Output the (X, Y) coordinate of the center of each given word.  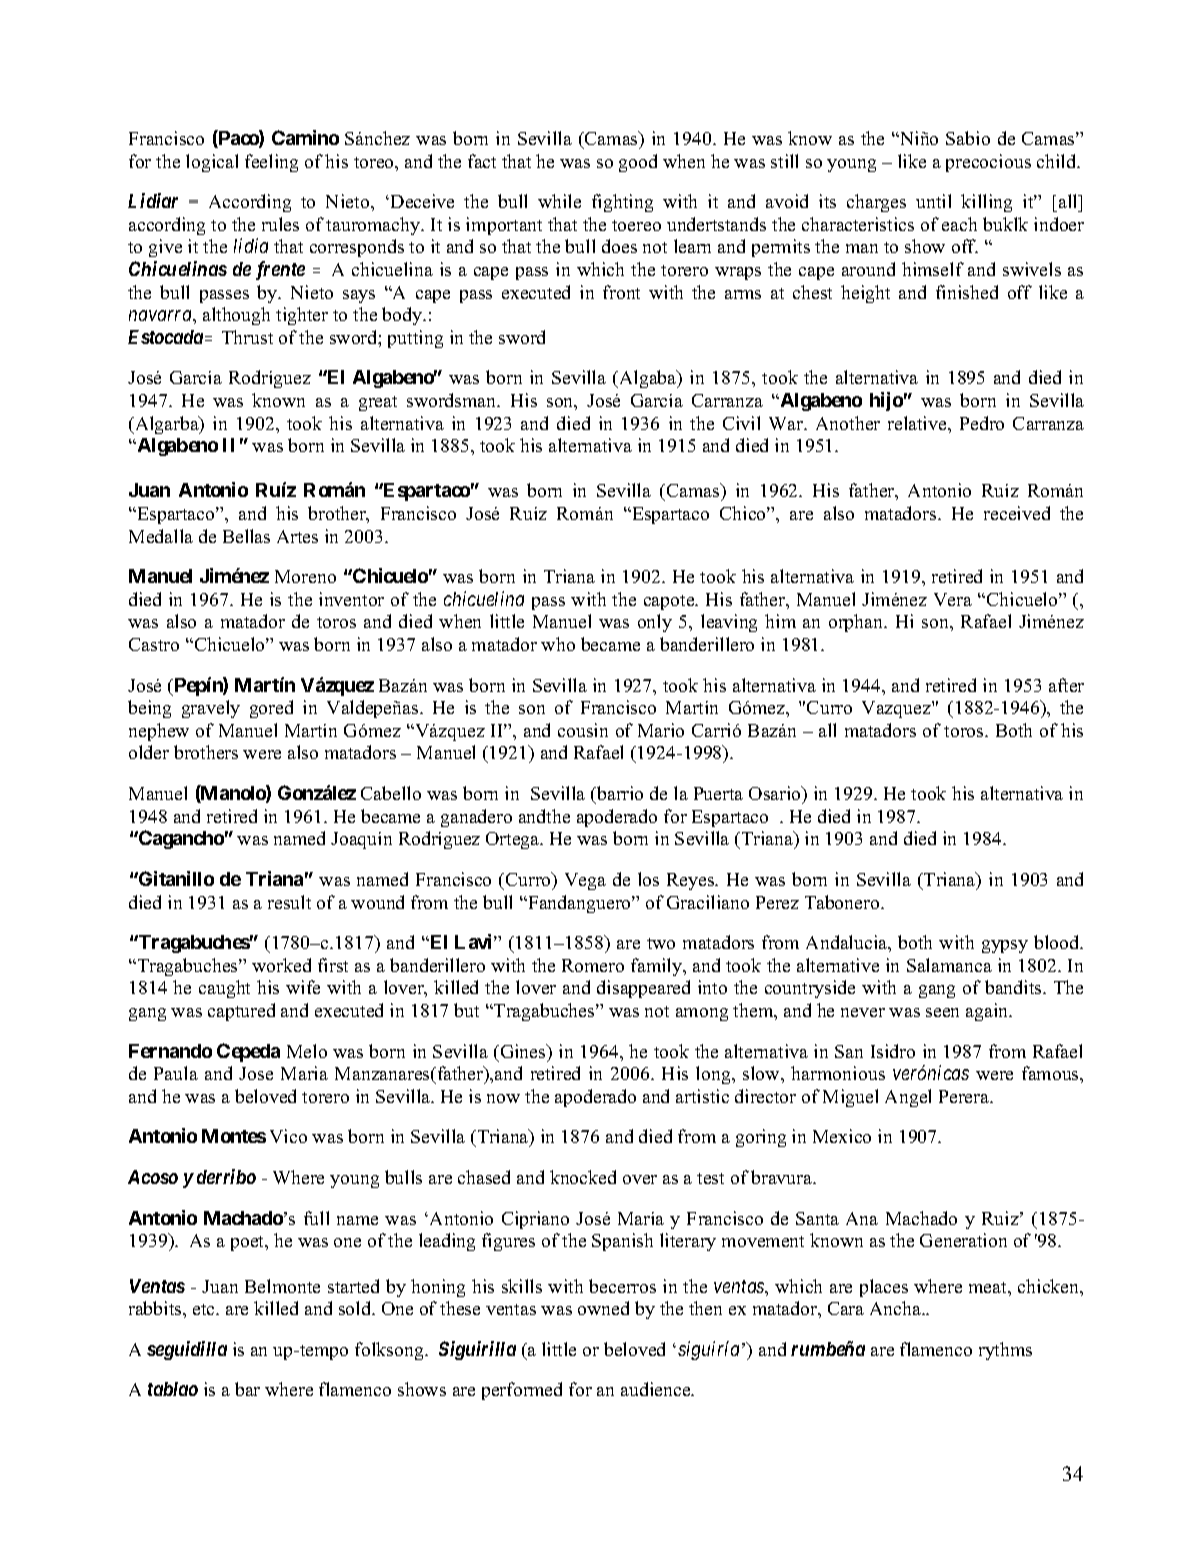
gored (271, 709)
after (1066, 685)
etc (205, 1309)
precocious (988, 163)
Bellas (246, 536)
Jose (256, 1073)
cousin (583, 730)
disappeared (643, 989)
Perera (965, 1096)
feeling (271, 163)
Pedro (982, 423)
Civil (741, 423)
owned (603, 1308)
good (638, 163)
